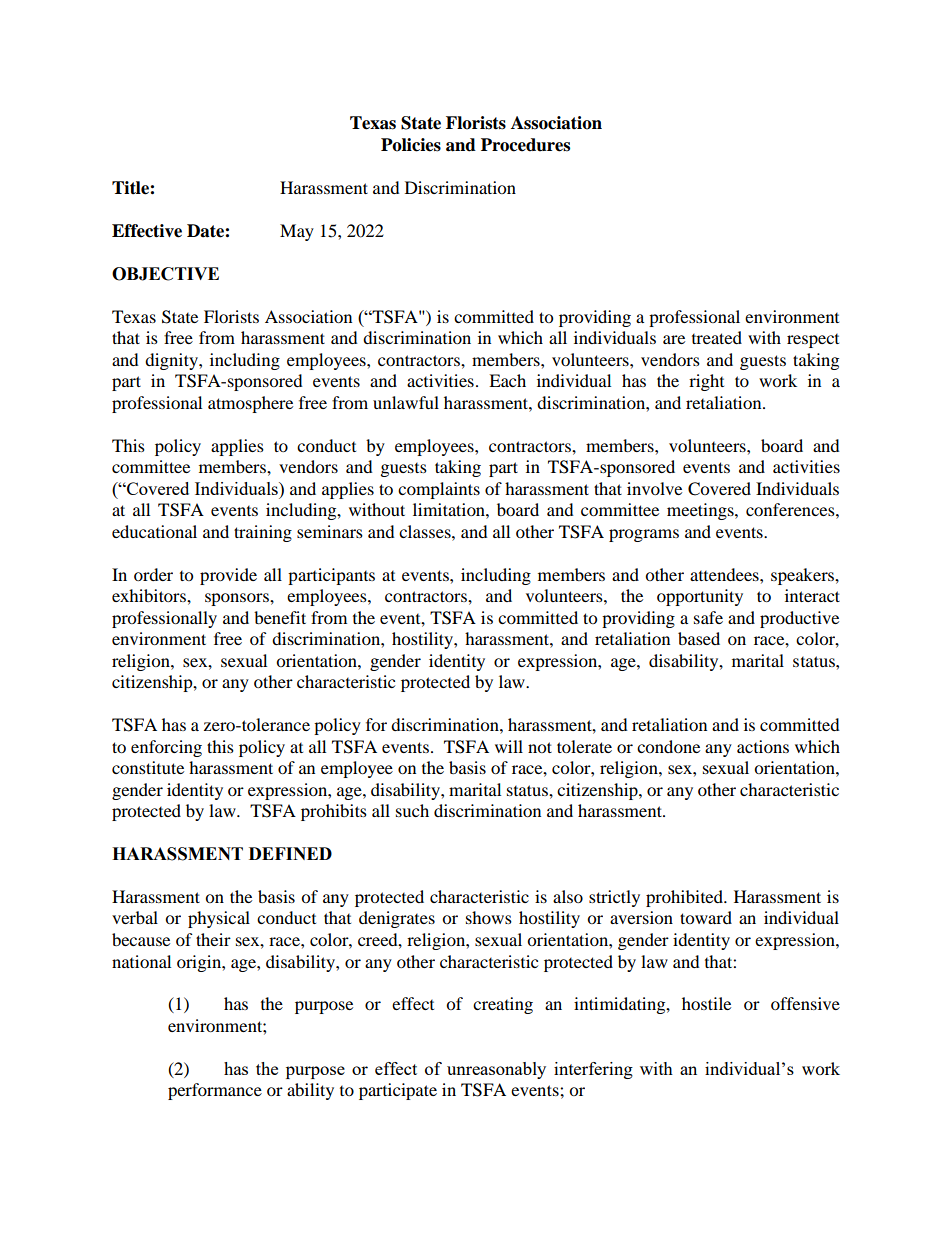 This document has width=952, height=1233. What do you see at coordinates (708, 617) in the document?
I see `safe` at bounding box center [708, 617].
